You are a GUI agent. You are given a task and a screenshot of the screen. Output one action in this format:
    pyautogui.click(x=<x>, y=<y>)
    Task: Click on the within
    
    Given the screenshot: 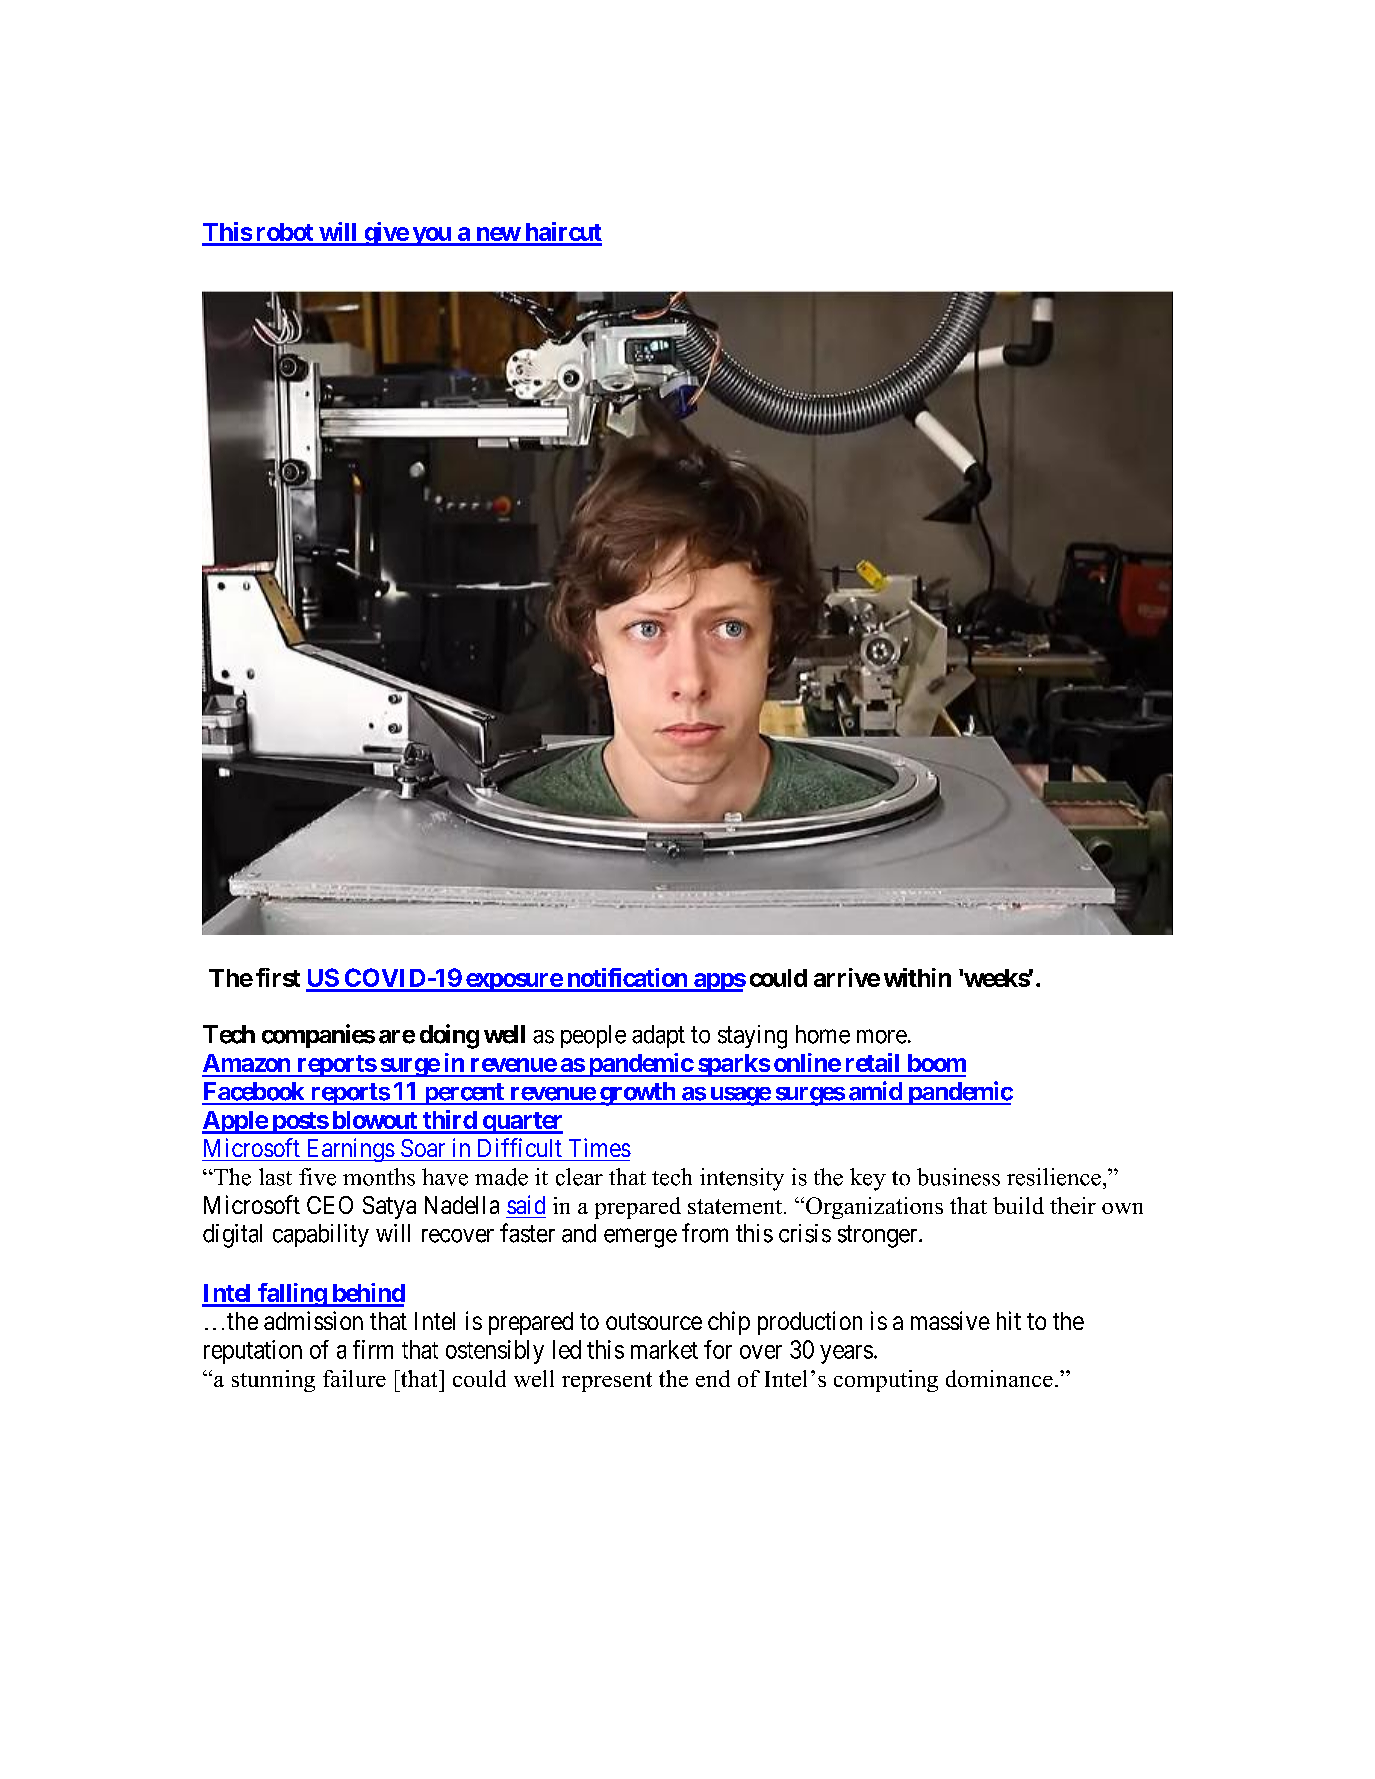 What is the action you would take?
    pyautogui.click(x=917, y=977)
